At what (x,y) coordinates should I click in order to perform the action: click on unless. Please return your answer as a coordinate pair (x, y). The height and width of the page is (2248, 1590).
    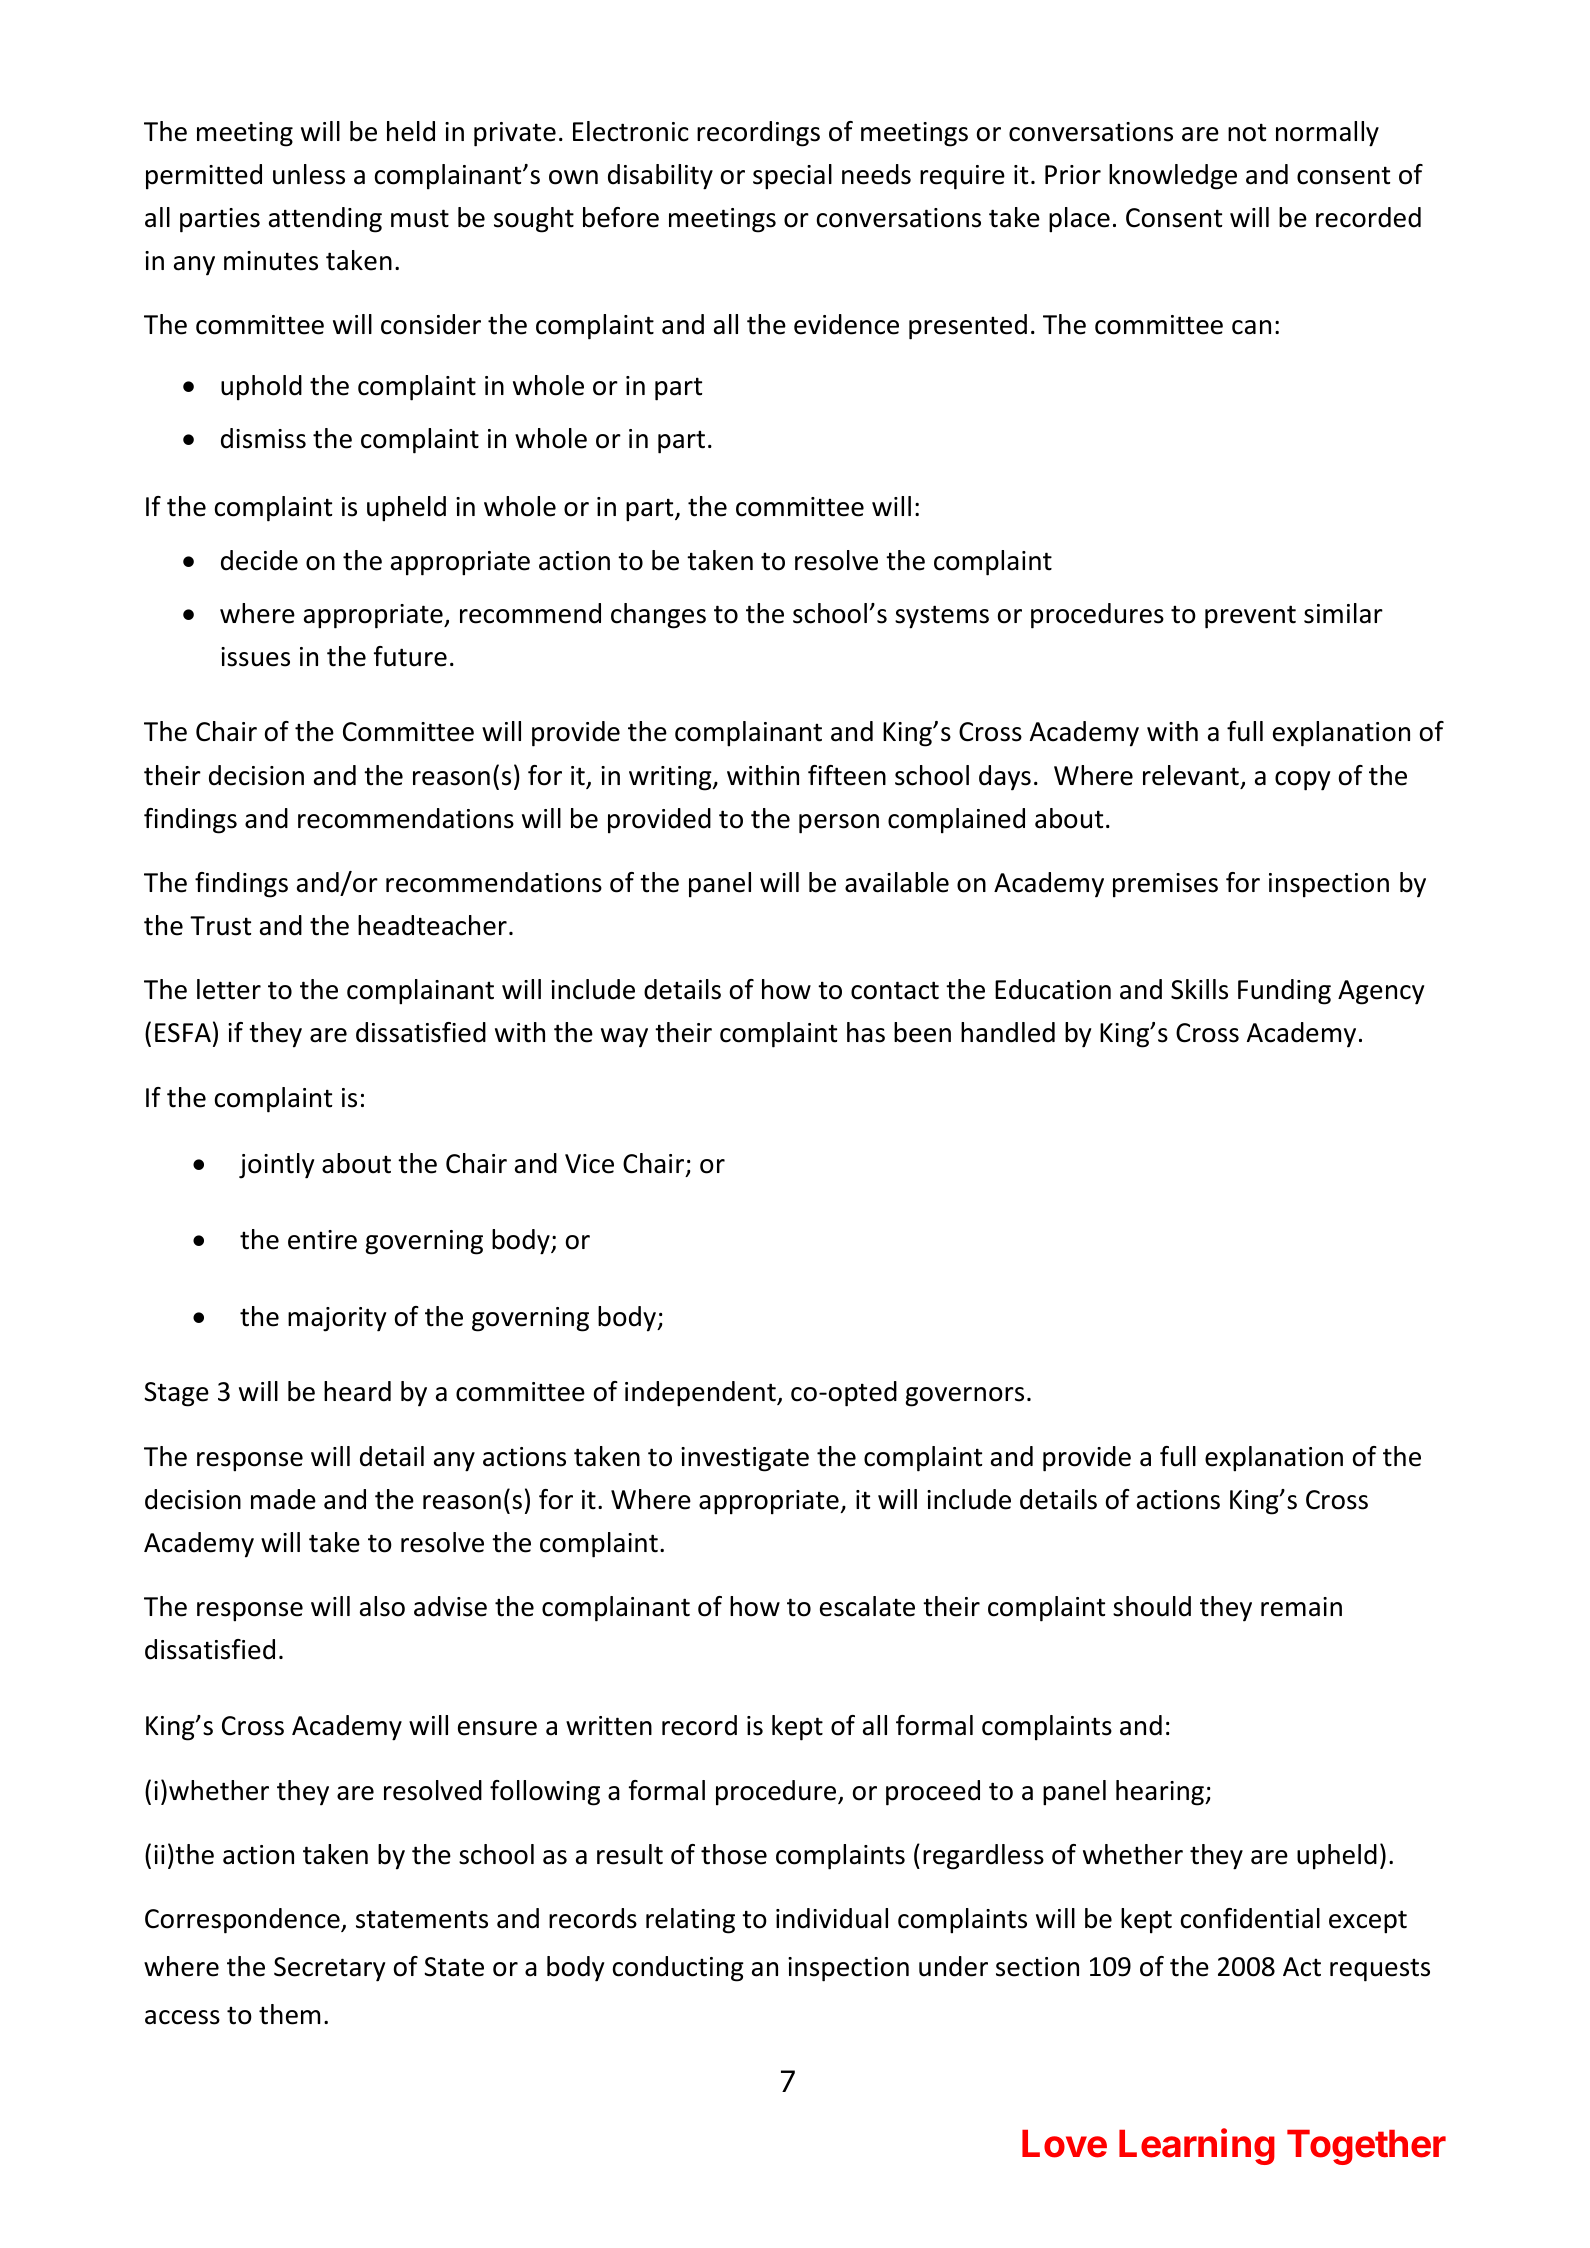
    Looking at the image, I should click on (309, 174).
